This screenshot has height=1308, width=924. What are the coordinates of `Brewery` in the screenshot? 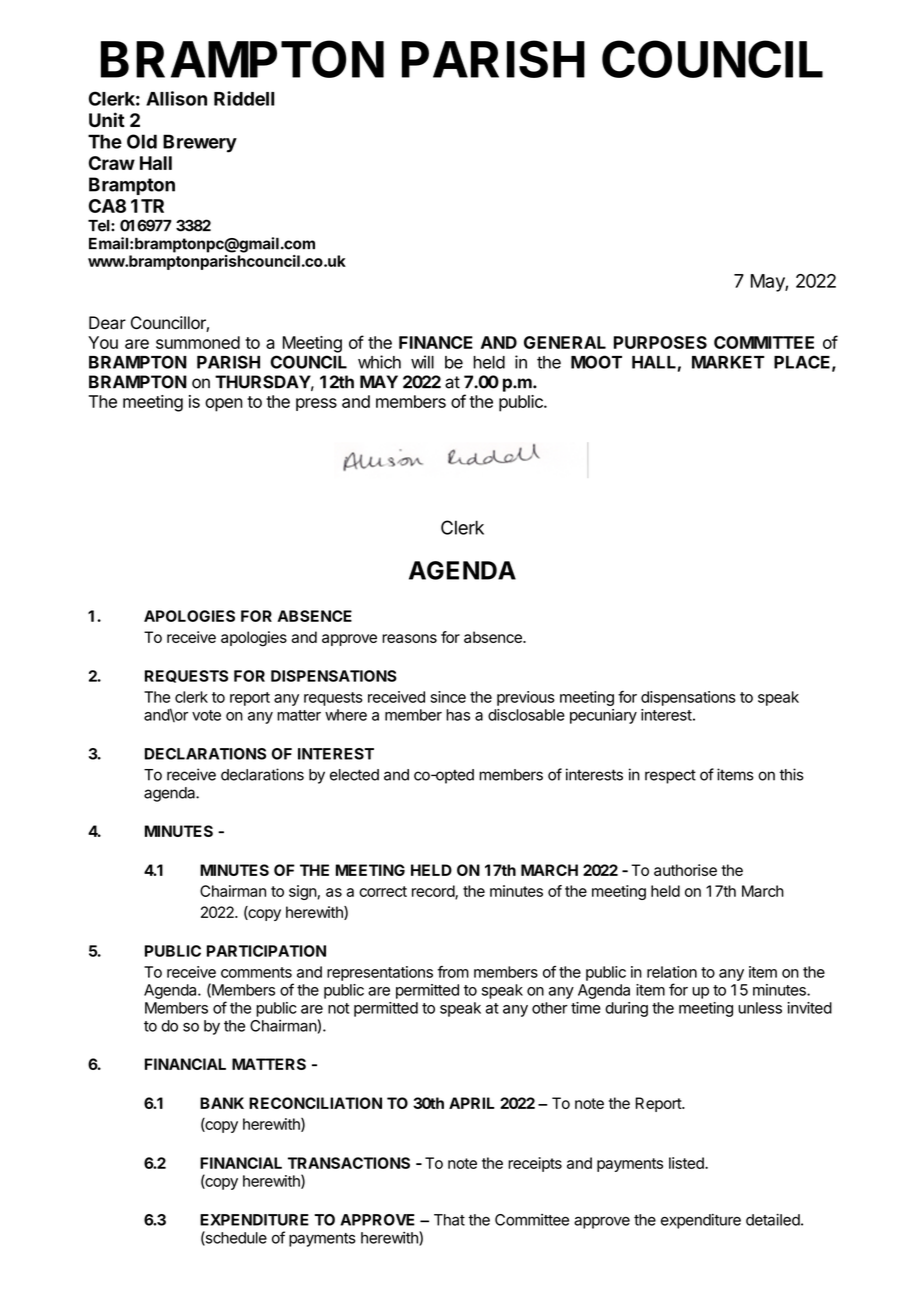 It's located at (200, 143).
